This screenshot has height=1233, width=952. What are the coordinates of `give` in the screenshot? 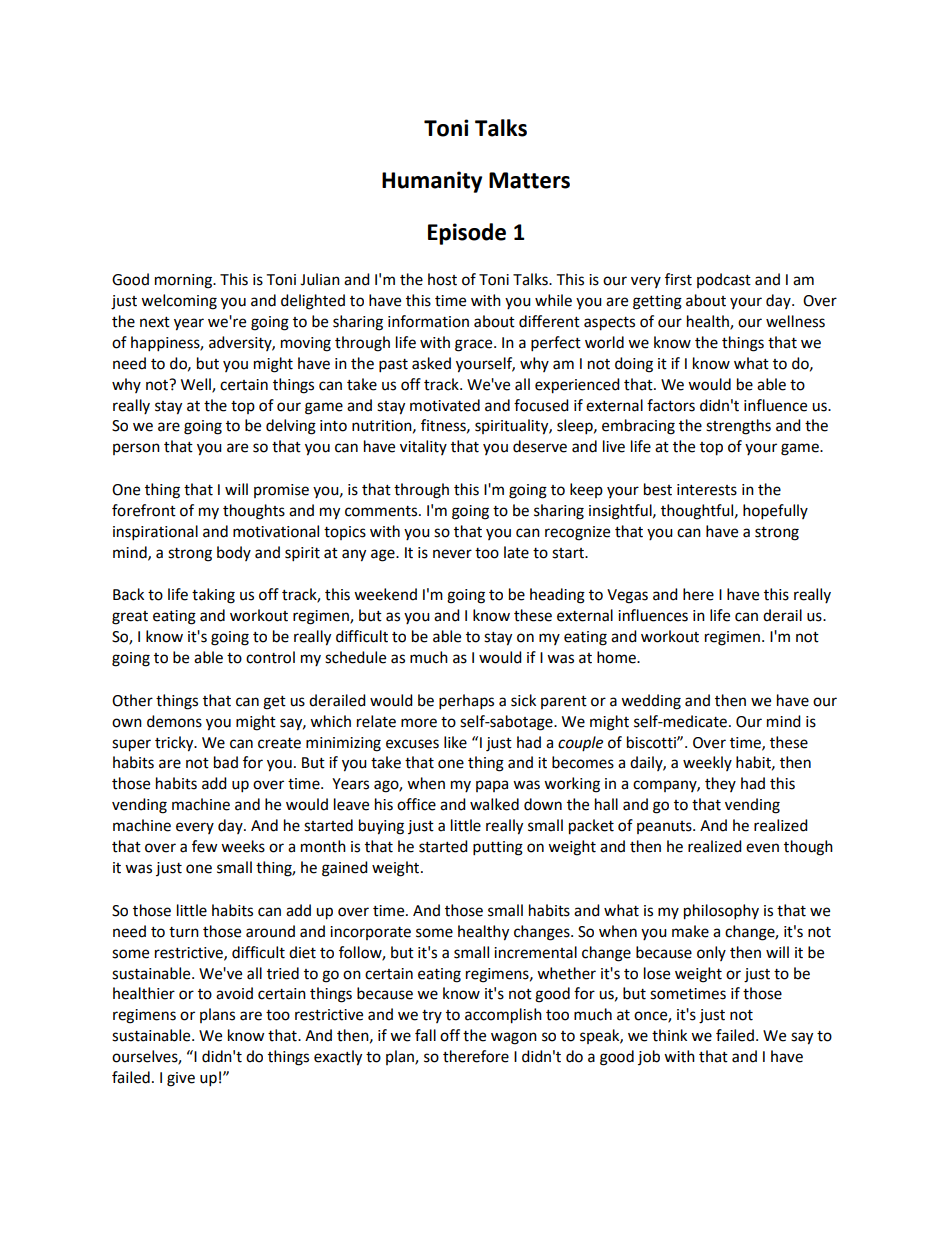 It's located at (181, 1079).
